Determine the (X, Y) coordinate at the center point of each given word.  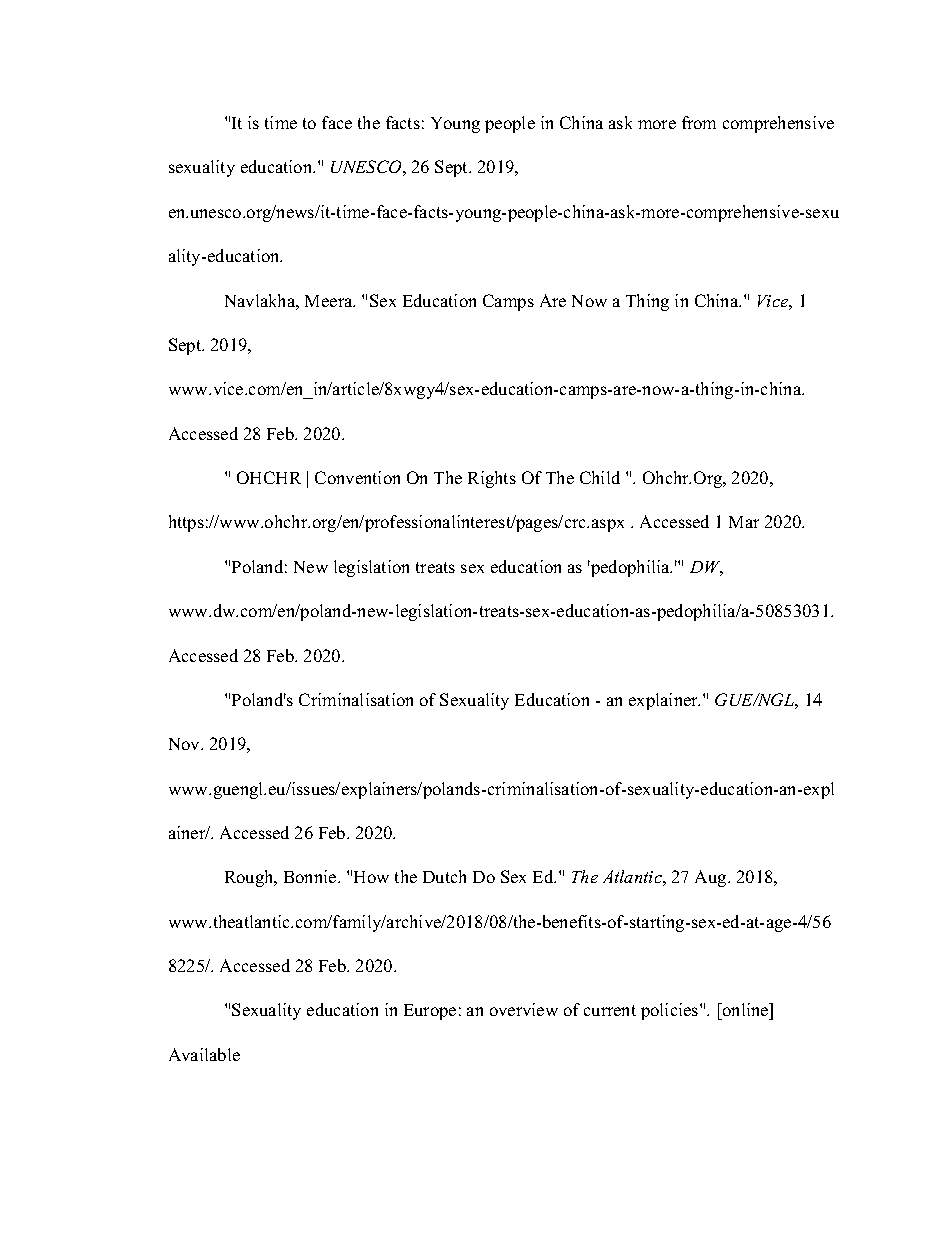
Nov (185, 744)
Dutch (444, 876)
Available (204, 1054)
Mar (744, 522)
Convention (357, 477)
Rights (492, 479)
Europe (430, 1012)
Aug (712, 878)
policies (671, 1011)
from (699, 122)
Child (600, 477)
